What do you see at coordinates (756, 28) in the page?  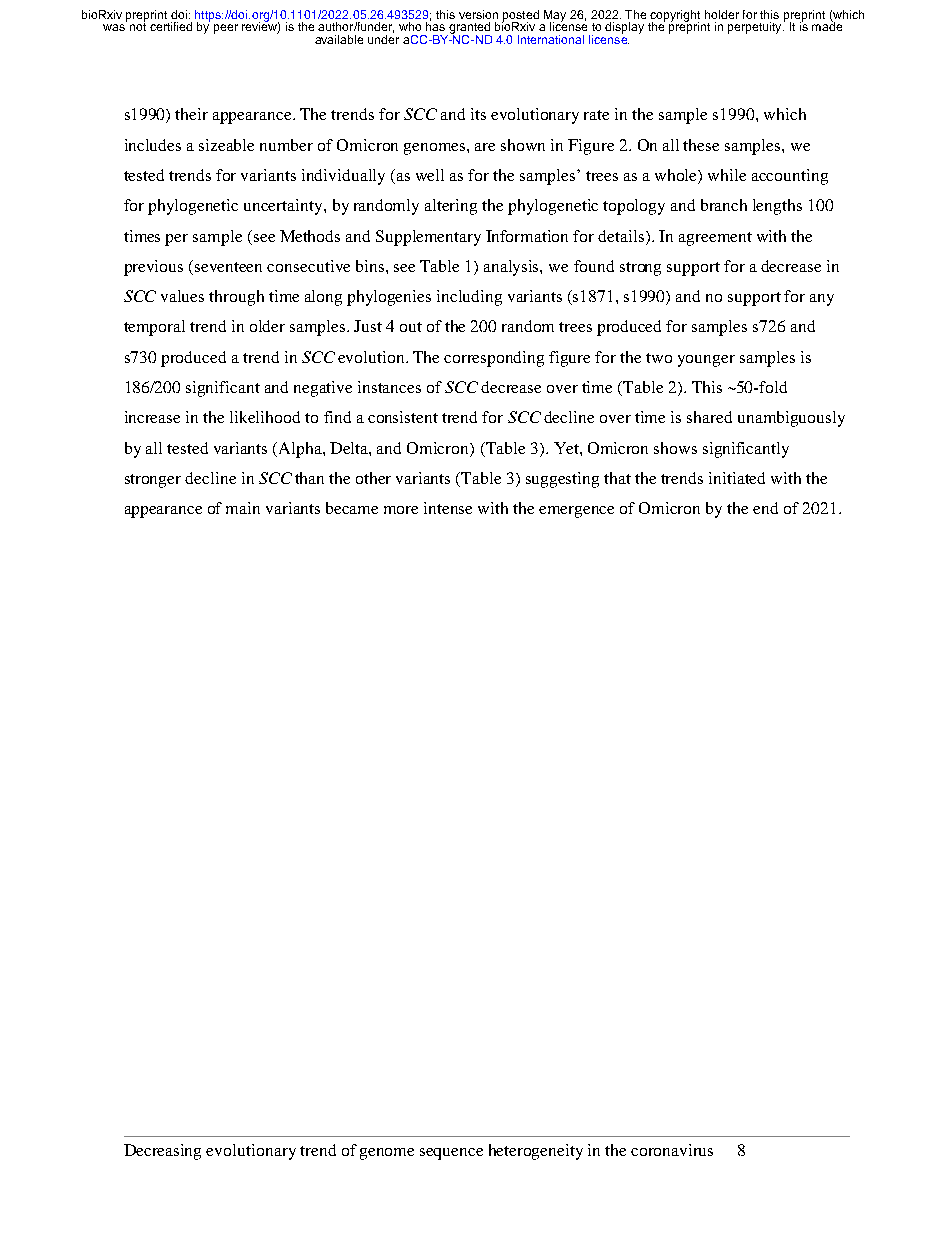 I see `perpetuity` at bounding box center [756, 28].
